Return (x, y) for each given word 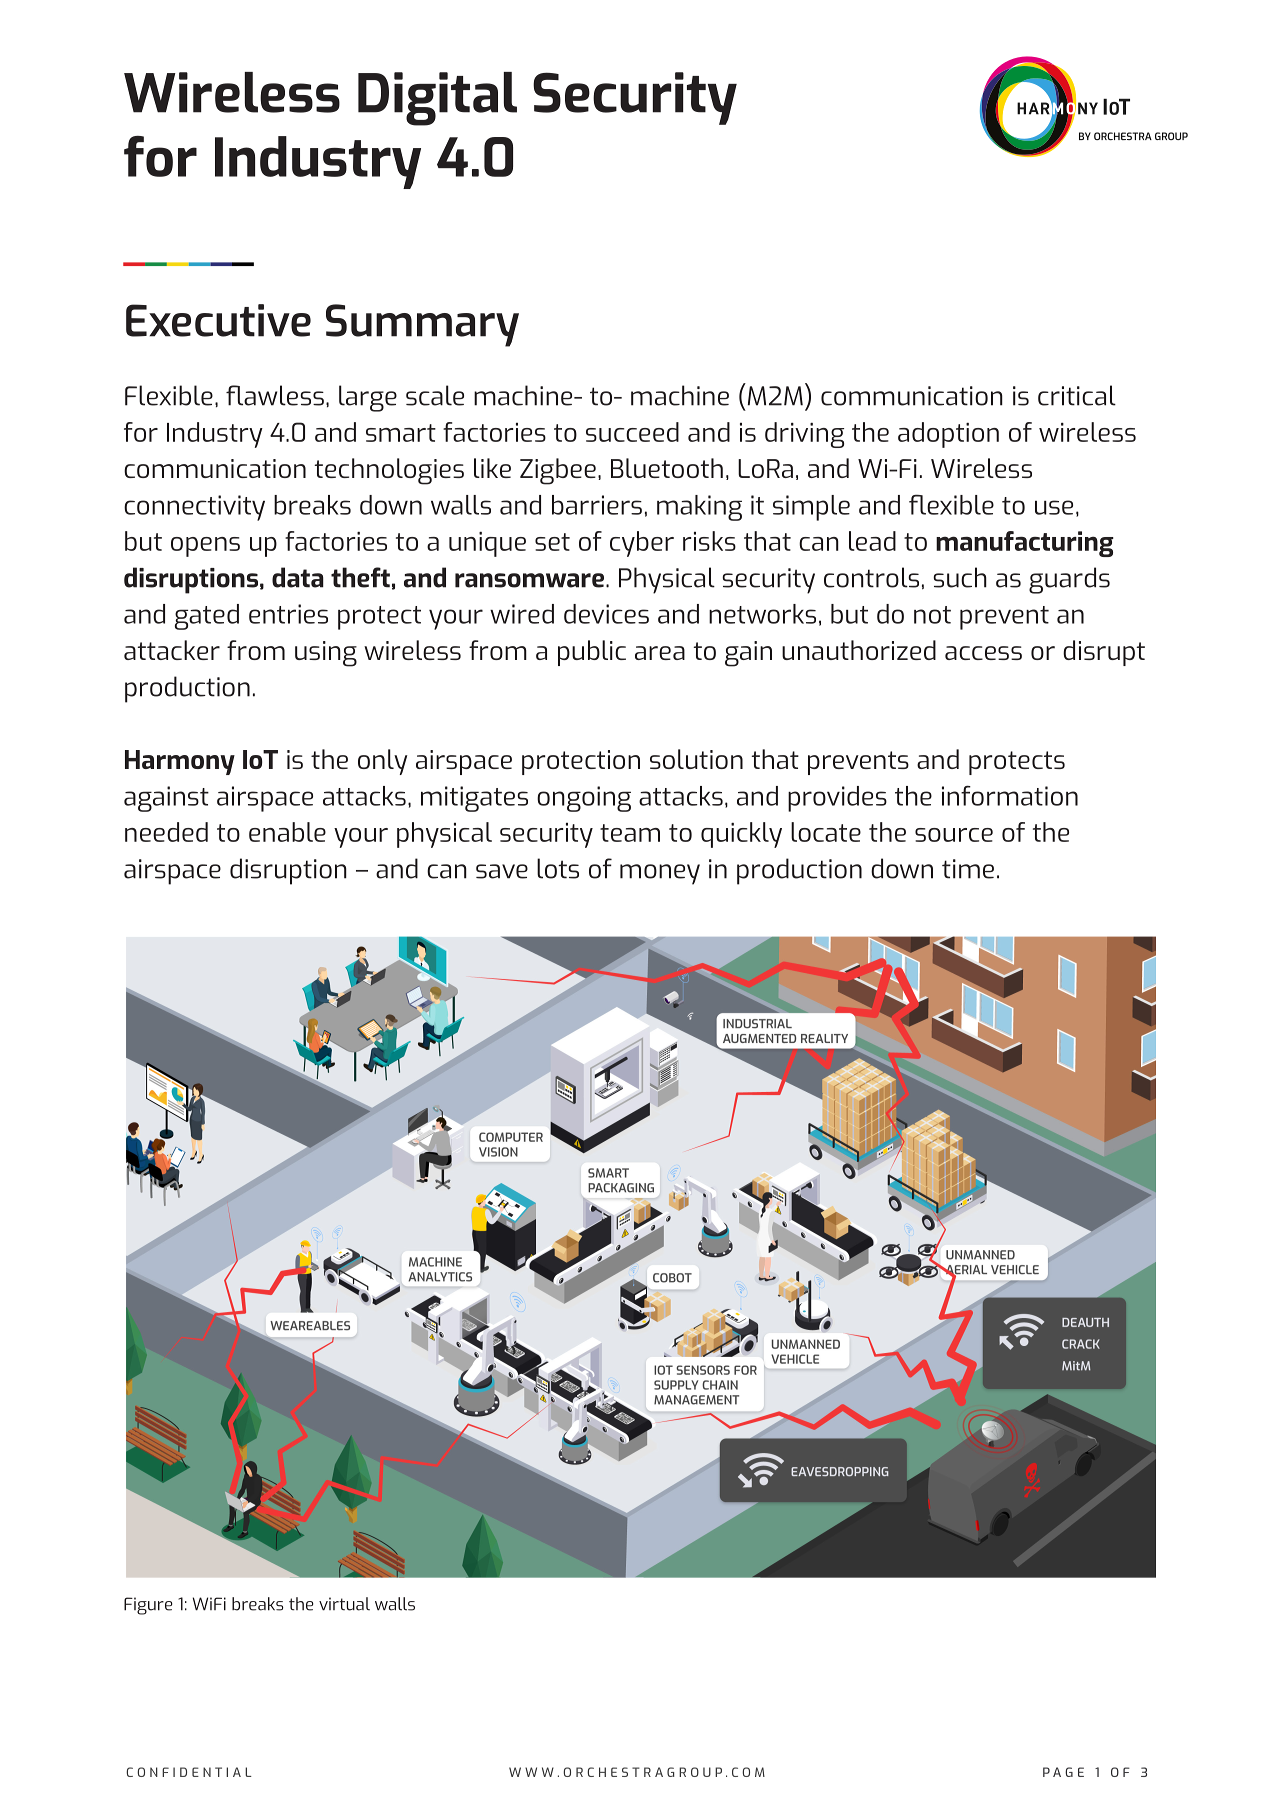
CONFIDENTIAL (189, 1772)
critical (1077, 395)
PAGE (1063, 1772)
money (660, 874)
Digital (437, 99)
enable (287, 832)
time (968, 869)
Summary (422, 325)
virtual (344, 1604)
